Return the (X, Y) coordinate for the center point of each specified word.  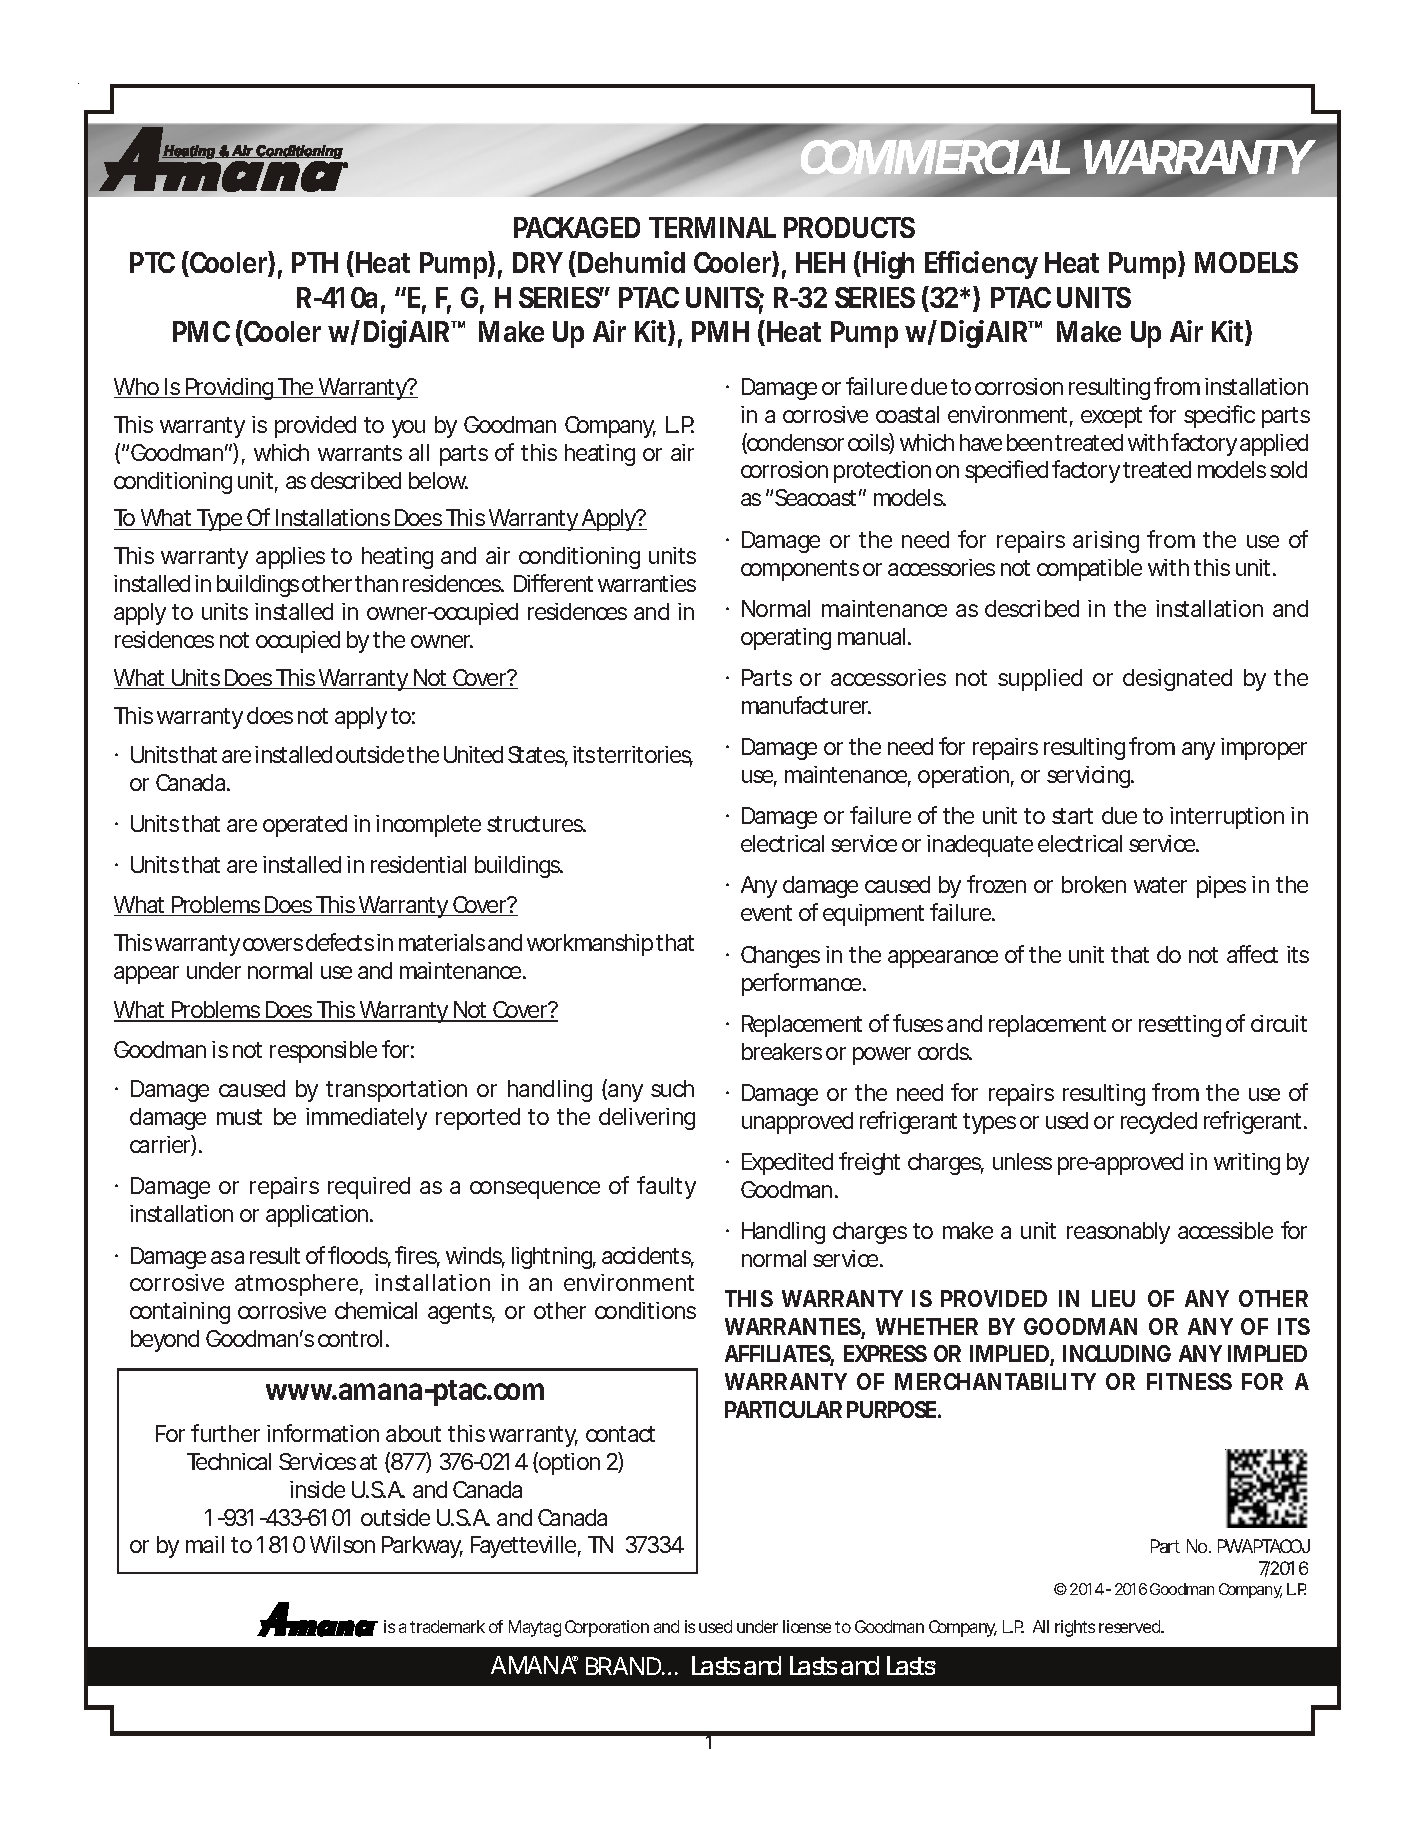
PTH (315, 262)
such (672, 1088)
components (800, 570)
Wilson (342, 1544)
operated (305, 826)
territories (645, 756)
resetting (1180, 1026)
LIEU (1113, 1298)
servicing (1089, 777)
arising (1106, 542)
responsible (323, 1052)
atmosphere (296, 1285)
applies (290, 558)
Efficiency (981, 265)
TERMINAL (712, 227)
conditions (645, 1310)
